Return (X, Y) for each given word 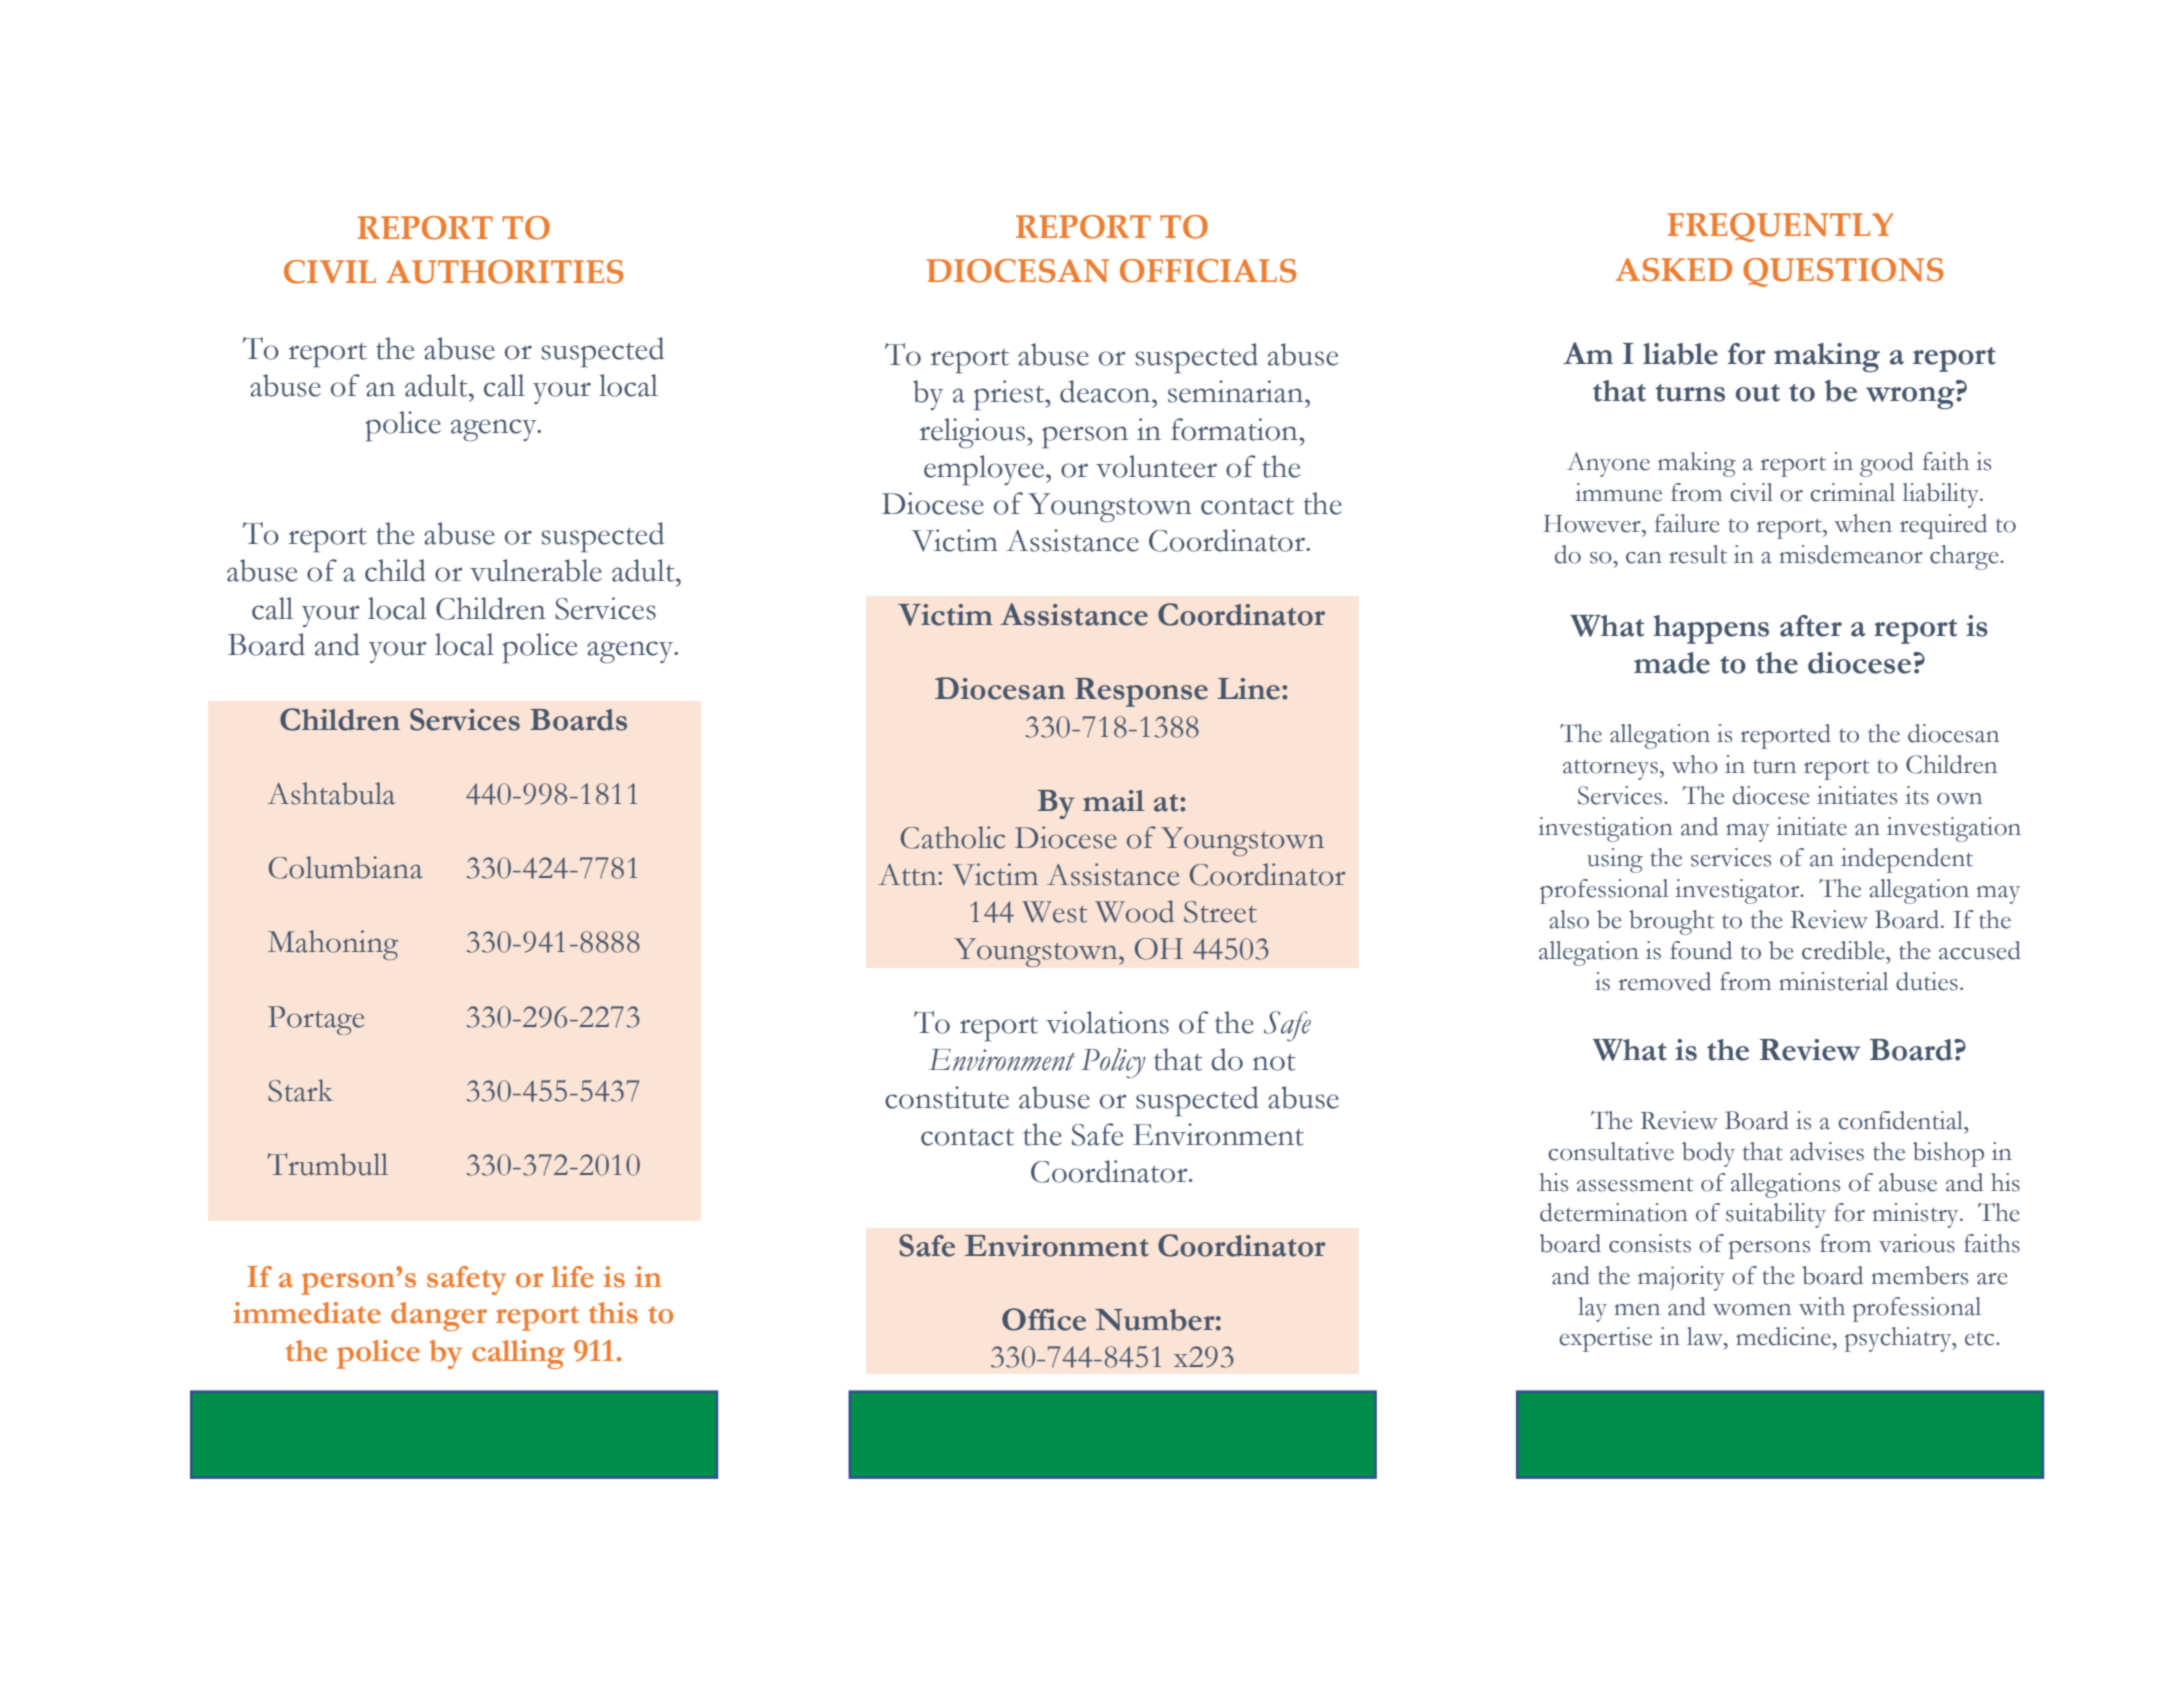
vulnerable (536, 570)
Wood (1134, 911)
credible (1844, 950)
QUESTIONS (1843, 272)
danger (439, 1316)
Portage (316, 1020)
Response (1141, 692)
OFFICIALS (1208, 271)
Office (1044, 1319)
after (1811, 626)
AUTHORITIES (505, 272)
